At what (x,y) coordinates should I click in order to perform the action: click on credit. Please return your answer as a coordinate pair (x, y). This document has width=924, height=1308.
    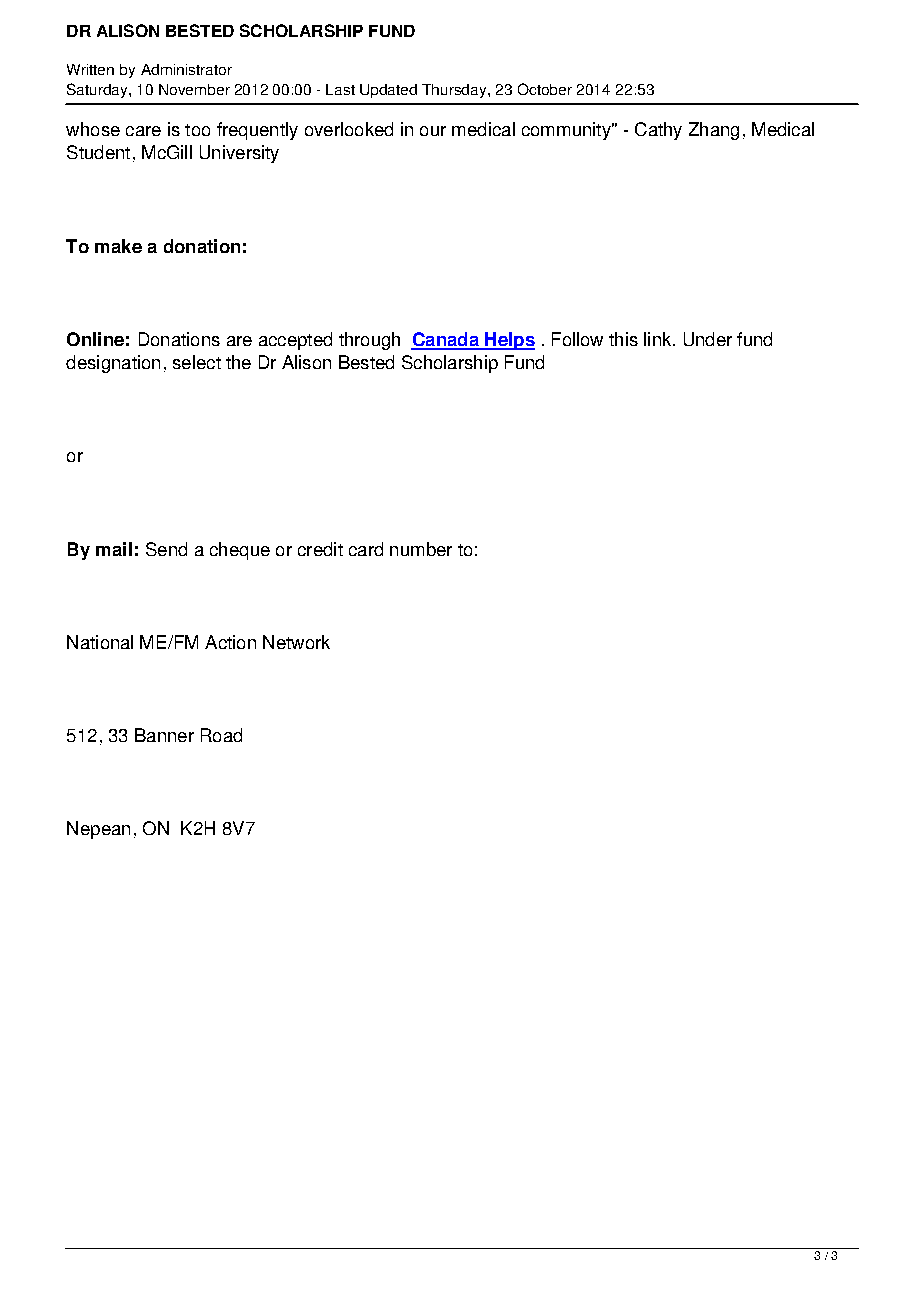
    Looking at the image, I should click on (320, 549).
